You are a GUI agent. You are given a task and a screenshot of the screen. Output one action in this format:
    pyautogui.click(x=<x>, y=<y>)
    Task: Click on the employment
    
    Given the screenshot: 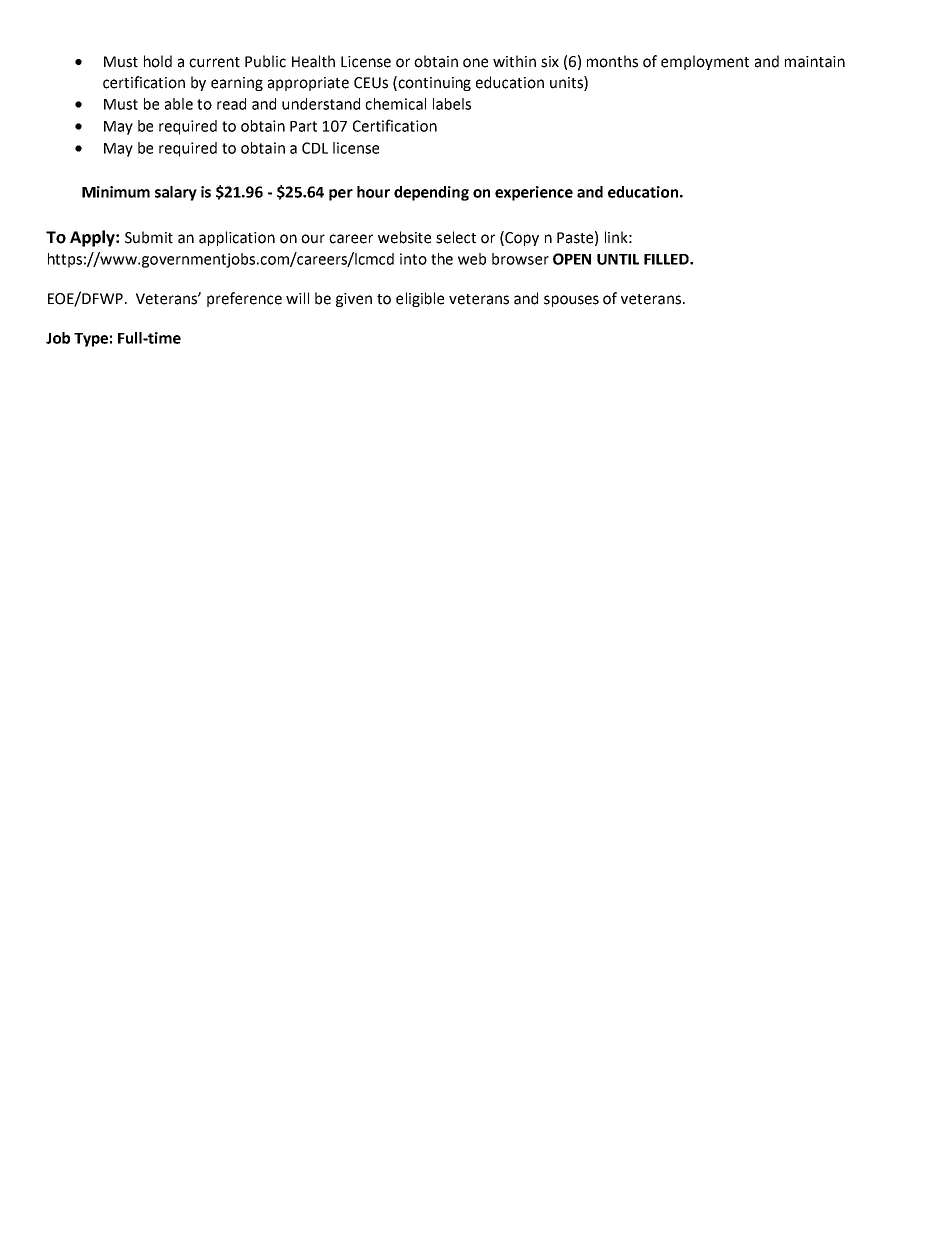 What is the action you would take?
    pyautogui.click(x=705, y=62)
